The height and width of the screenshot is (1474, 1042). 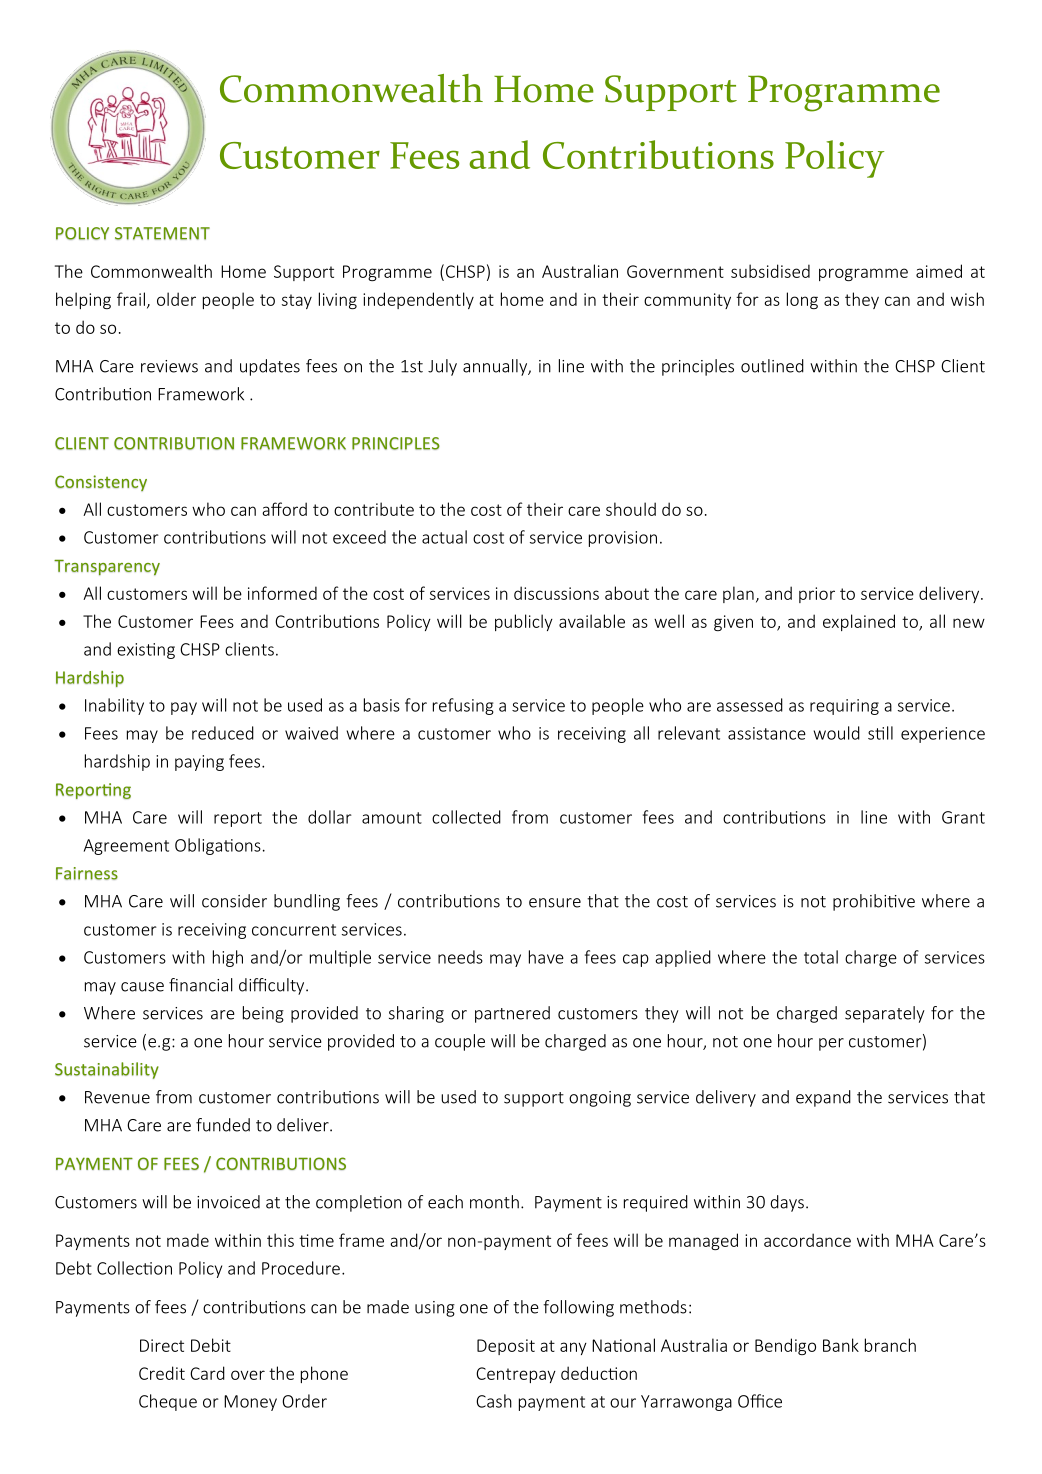 I want to click on Bank, so click(x=841, y=1345).
